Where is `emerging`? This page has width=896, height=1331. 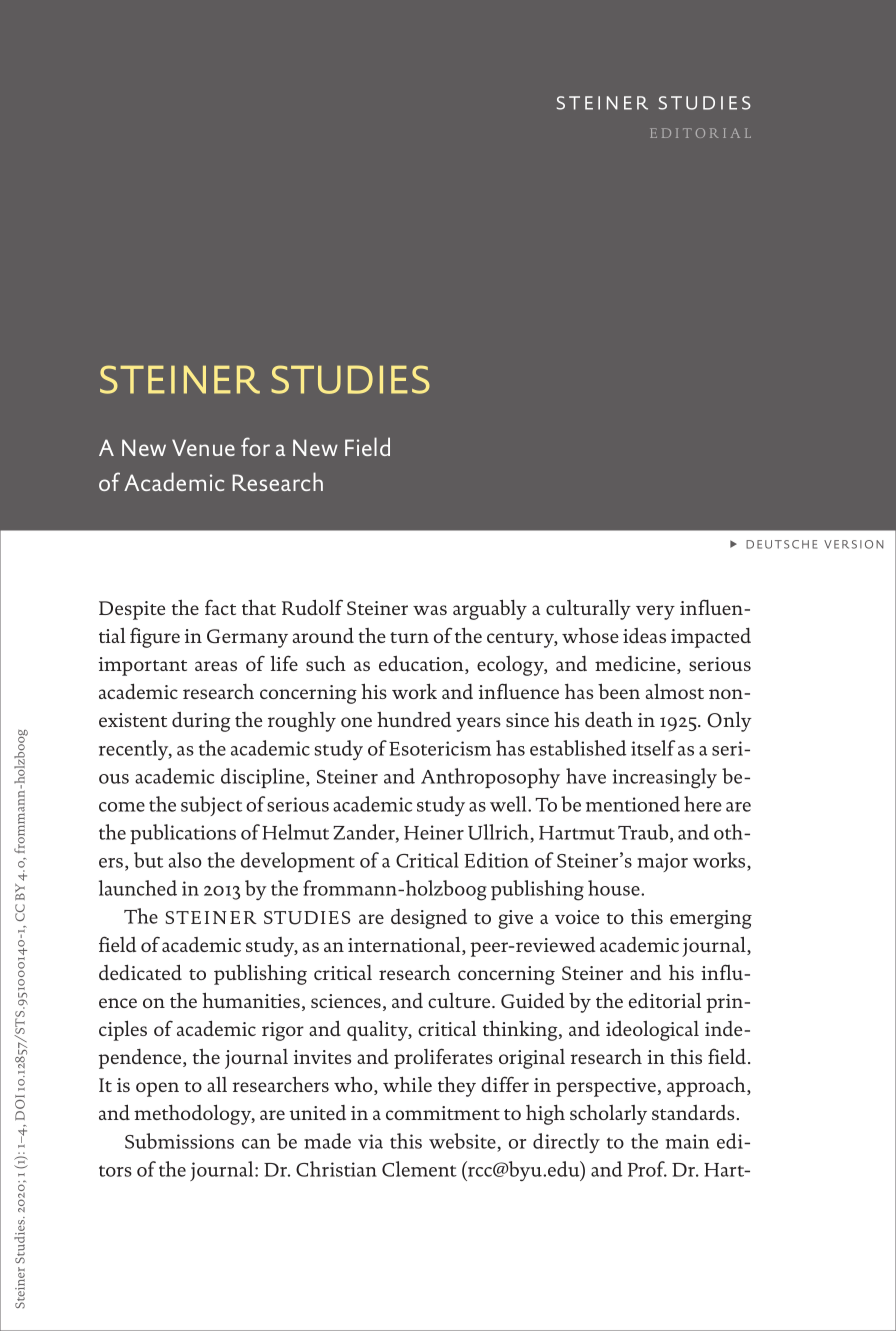
emerging is located at coordinates (711, 919).
